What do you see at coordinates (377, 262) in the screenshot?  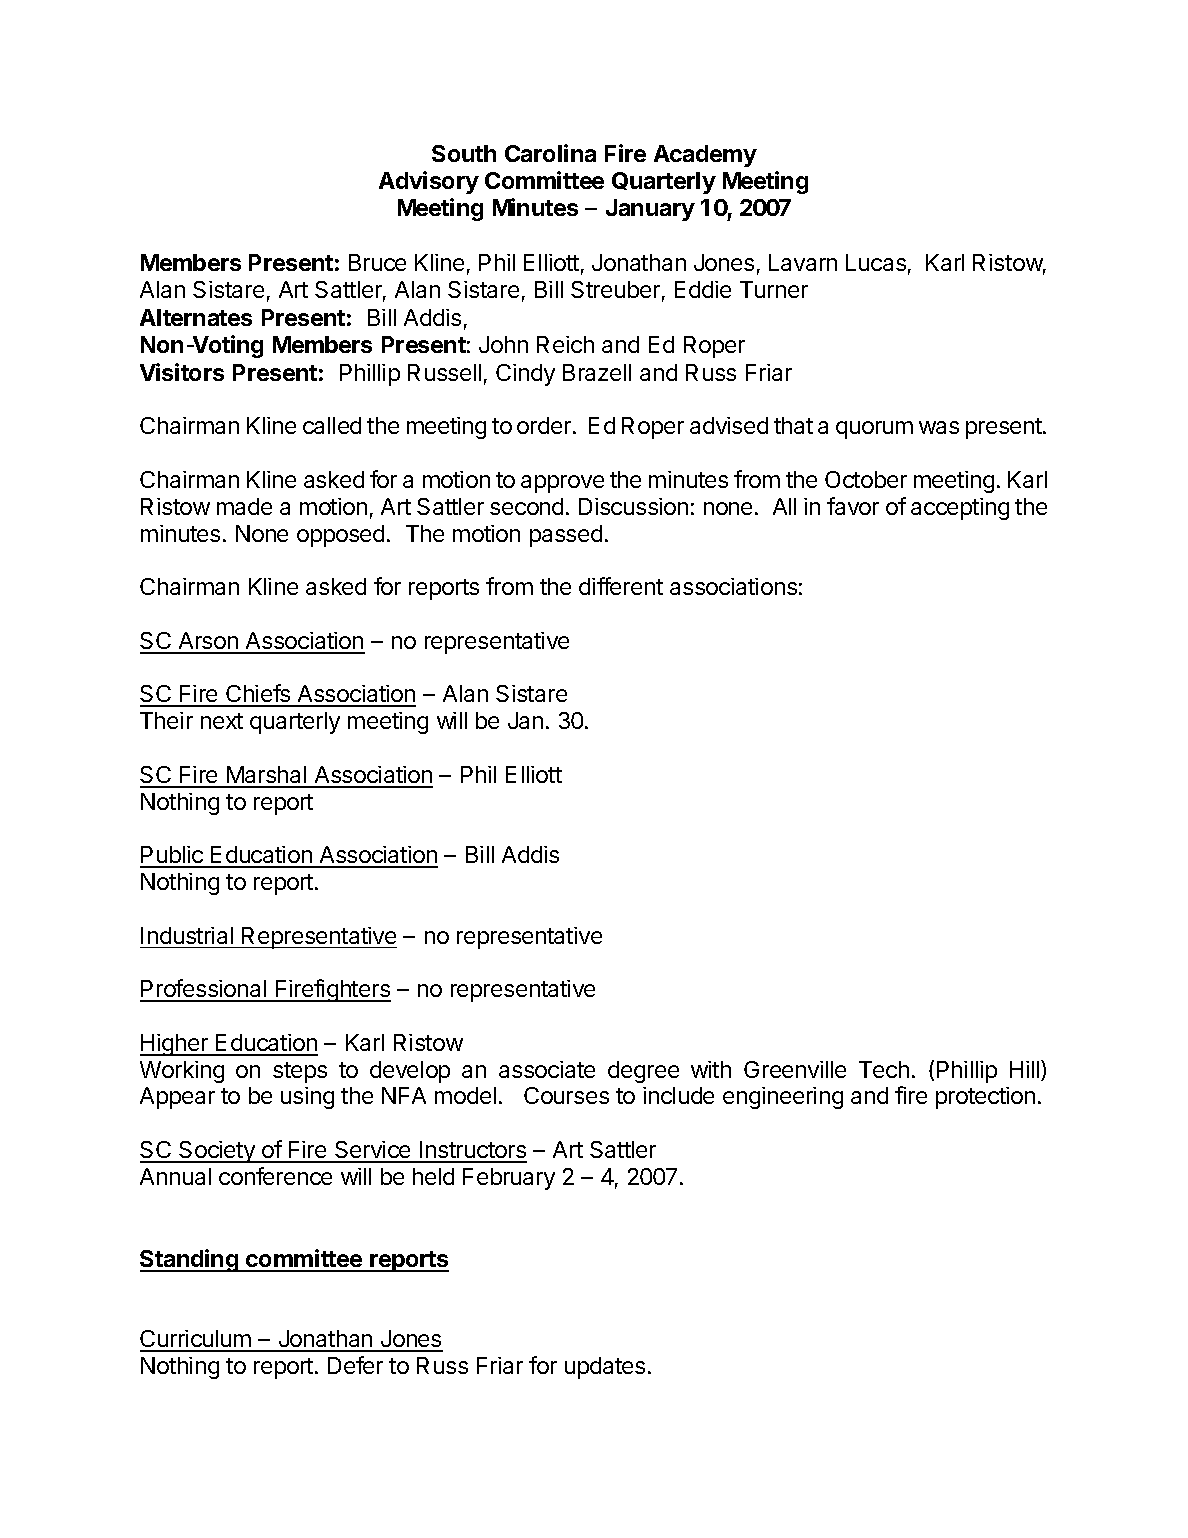 I see `Bruce` at bounding box center [377, 262].
